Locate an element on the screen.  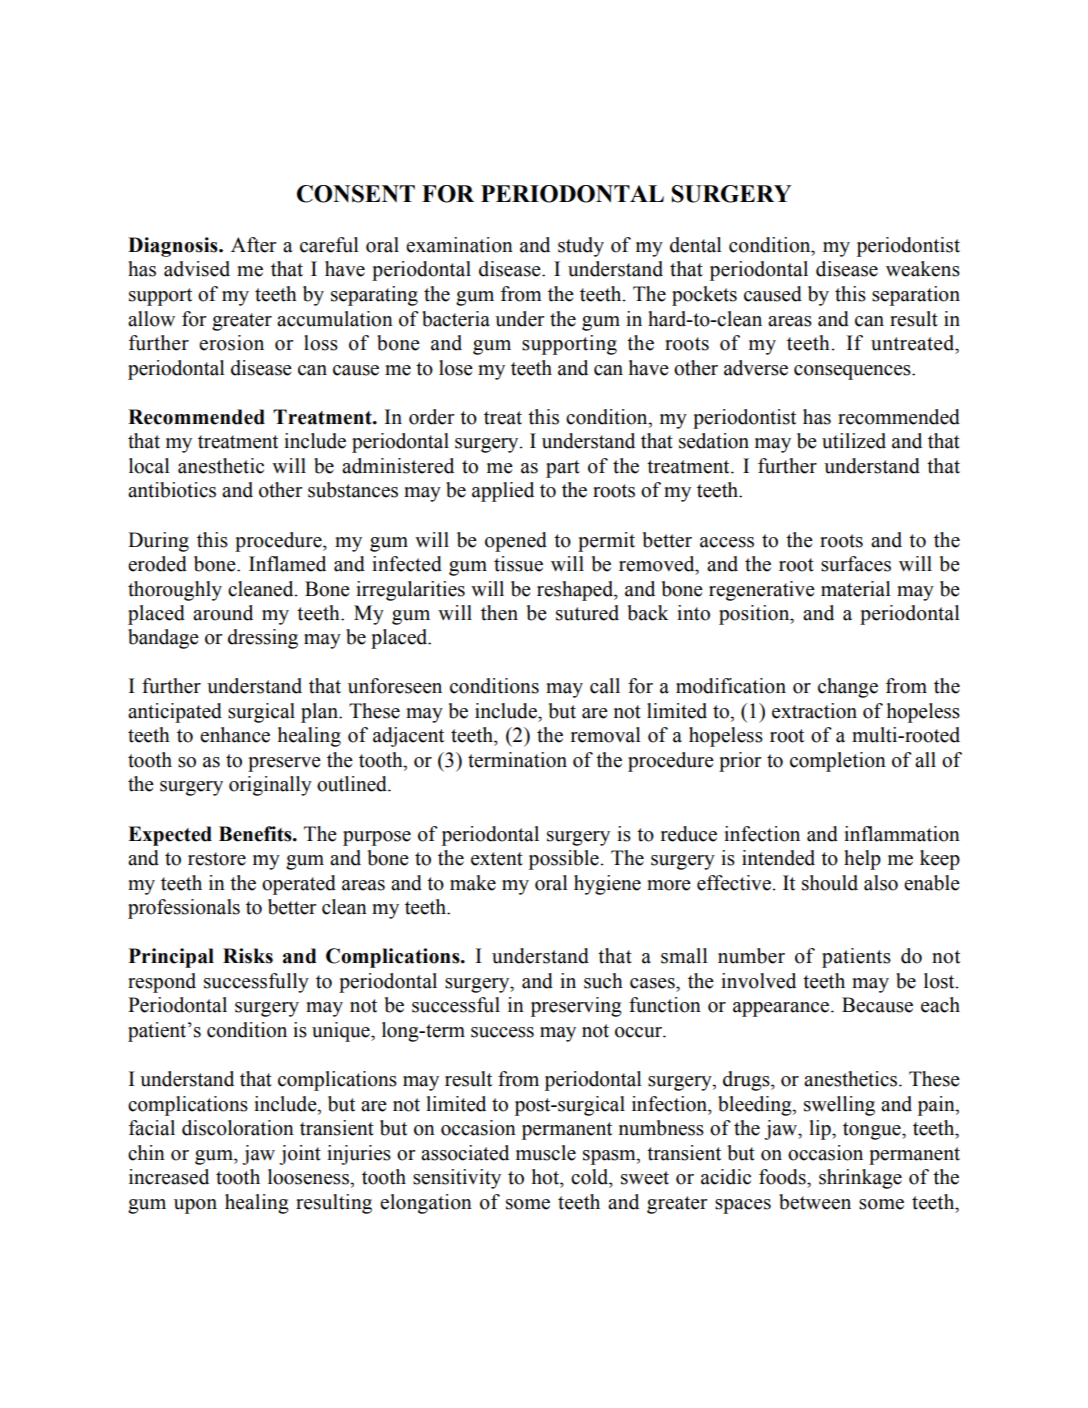
restore is located at coordinates (217, 859).
